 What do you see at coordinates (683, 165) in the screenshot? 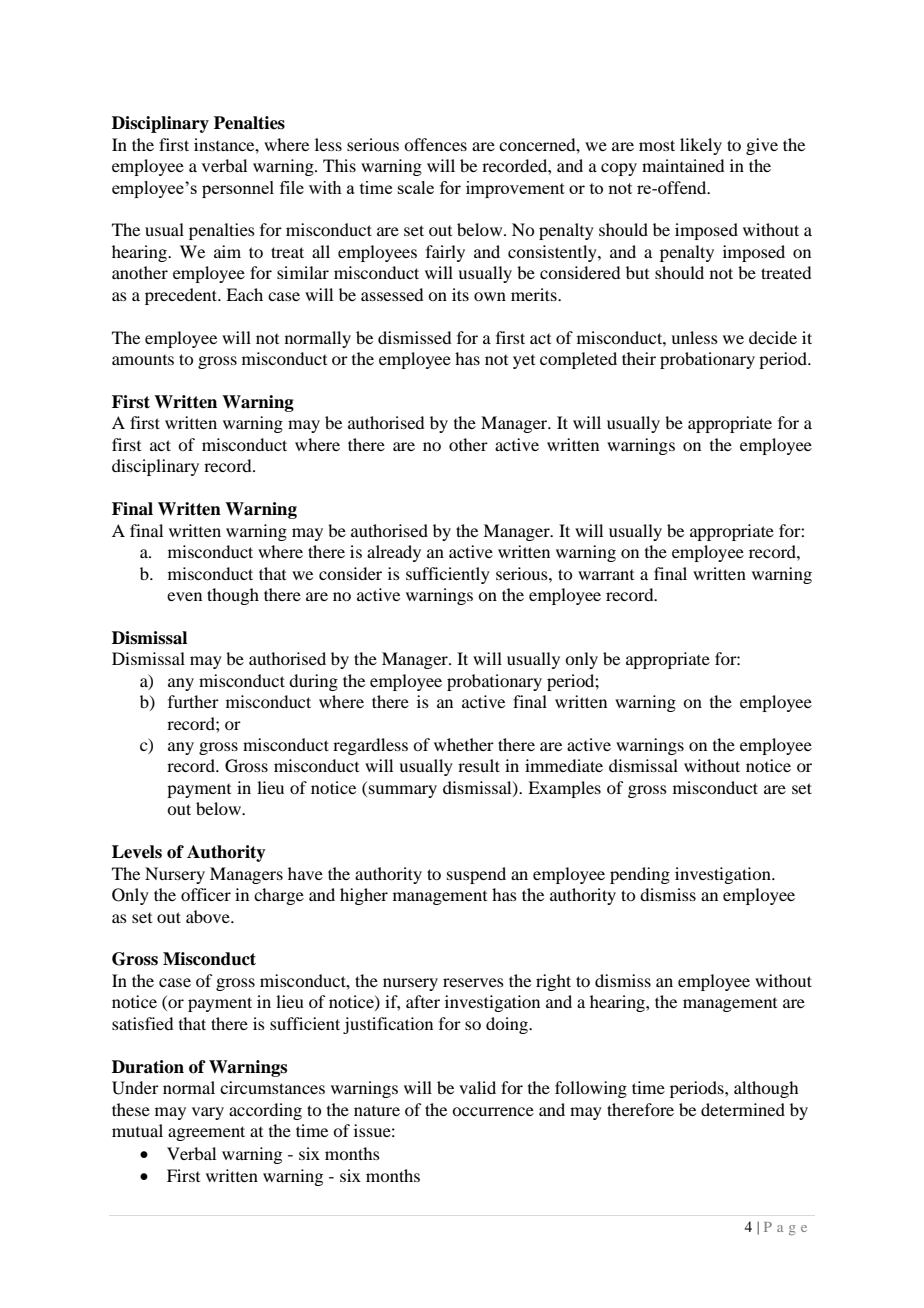
I see `maintained` at bounding box center [683, 165].
